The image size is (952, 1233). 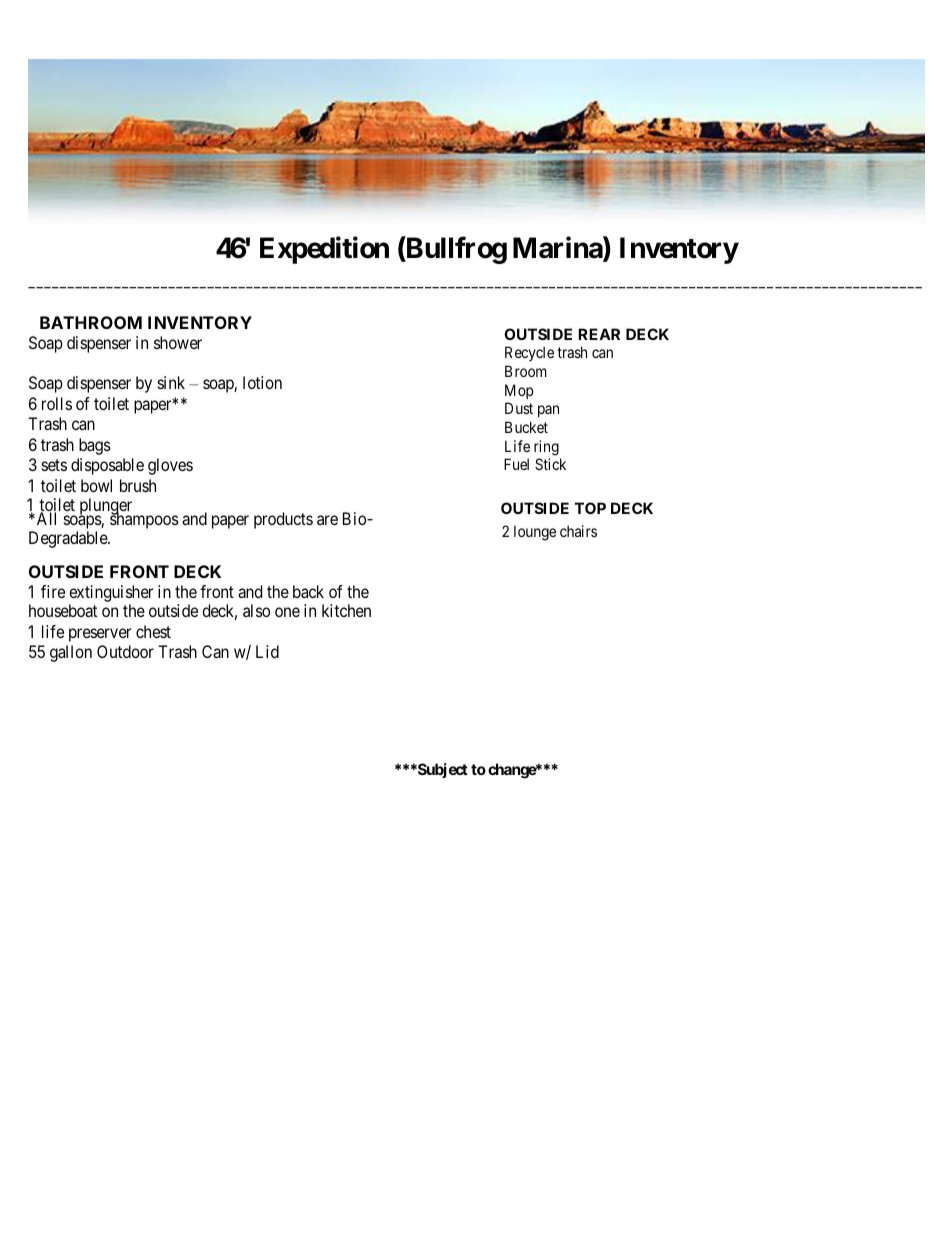 I want to click on are, so click(x=327, y=520).
